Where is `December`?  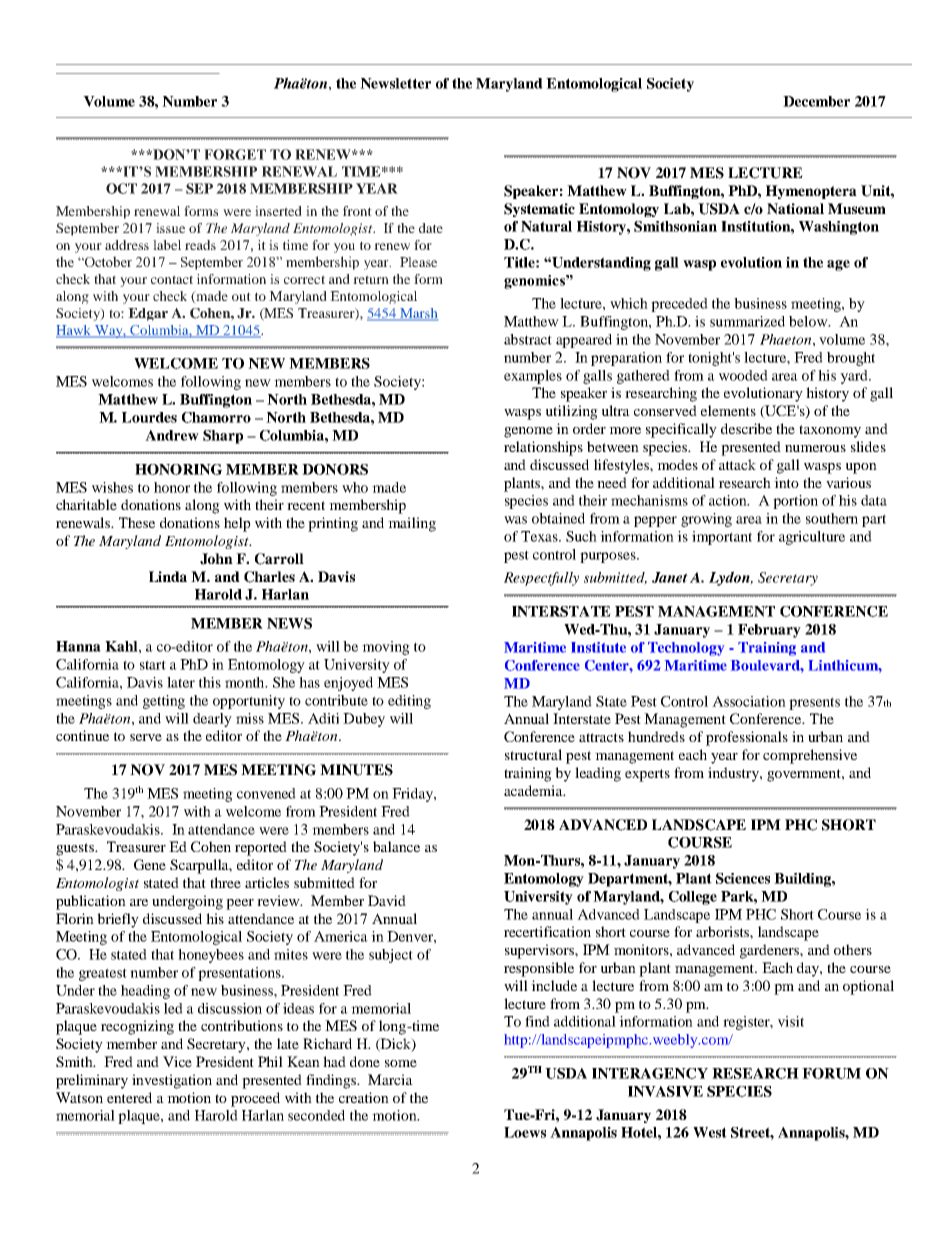
December is located at coordinates (816, 101).
